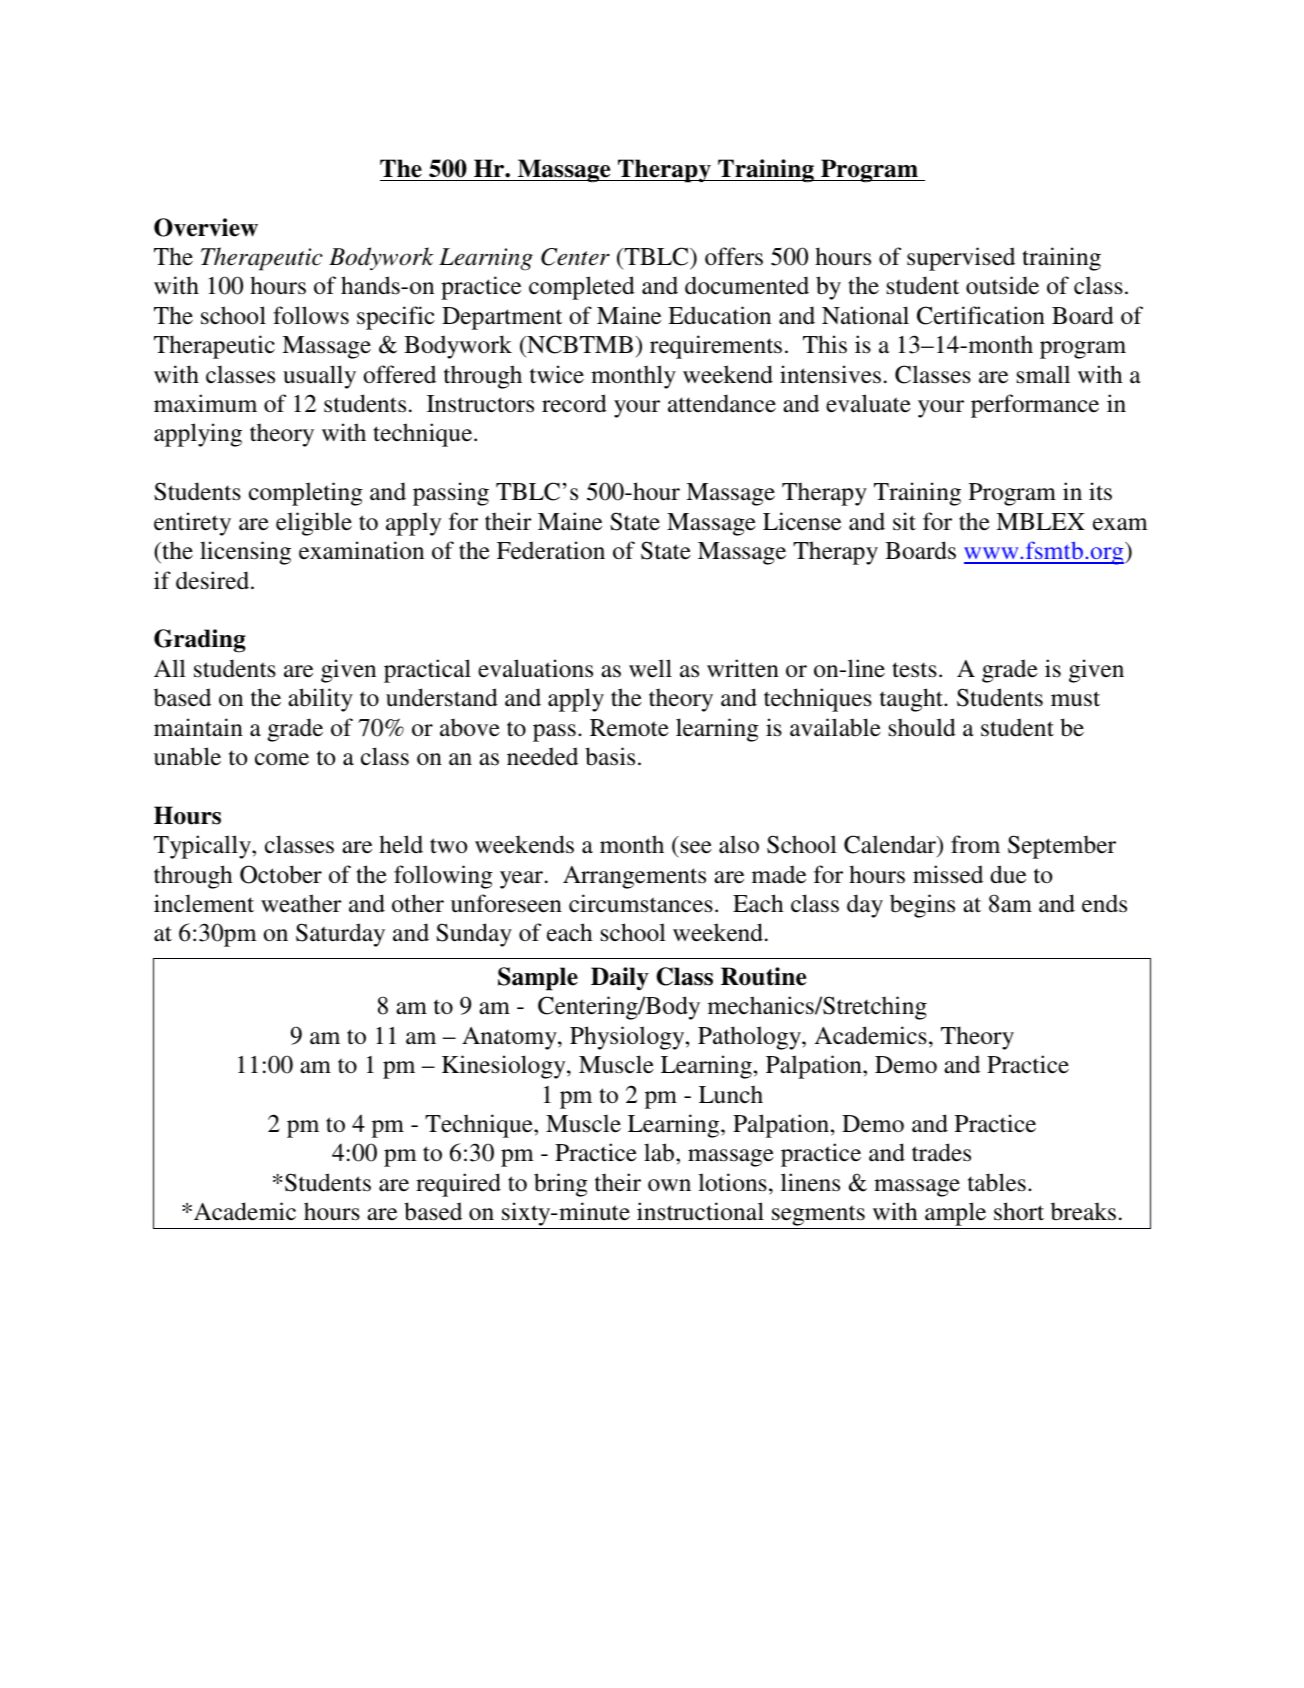 This screenshot has height=1688, width=1304. Describe the element at coordinates (961, 259) in the screenshot. I see `supervised` at that location.
